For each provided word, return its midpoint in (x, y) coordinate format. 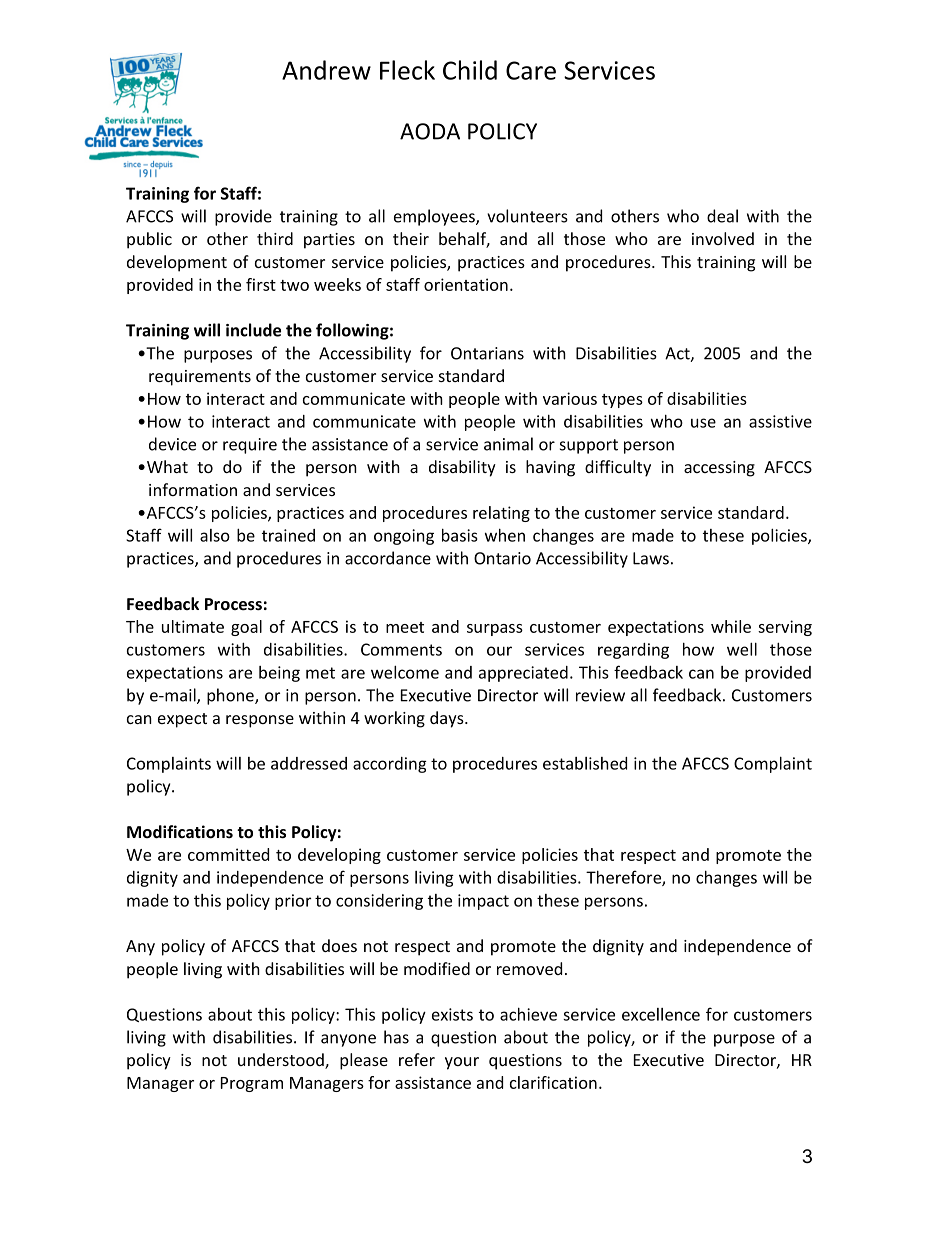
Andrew (326, 70)
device (172, 444)
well (742, 649)
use (703, 423)
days (448, 719)
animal (508, 444)
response (260, 721)
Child (470, 70)
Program (252, 1084)
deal (722, 216)
